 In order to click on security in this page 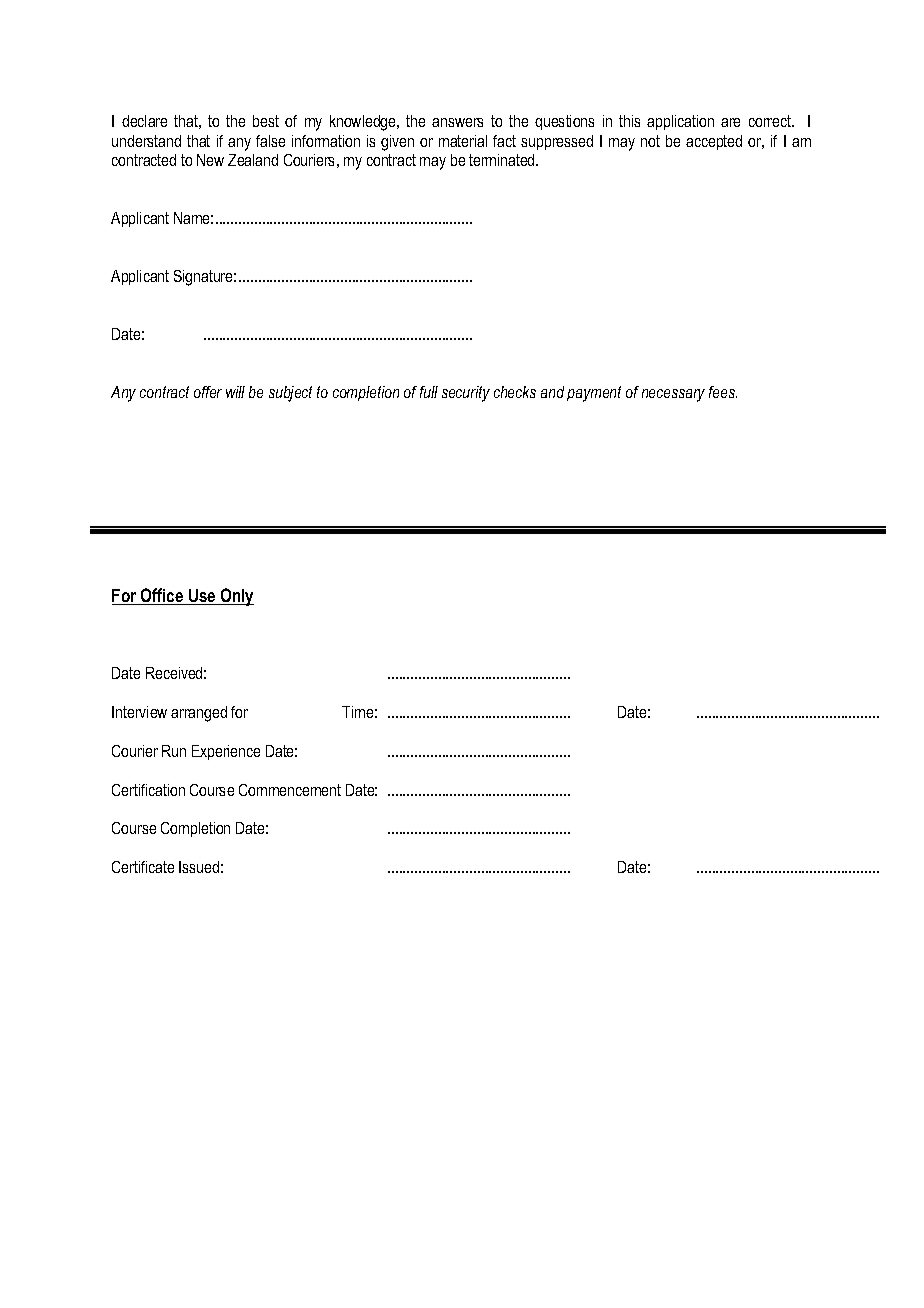, I will do `click(466, 394)`.
